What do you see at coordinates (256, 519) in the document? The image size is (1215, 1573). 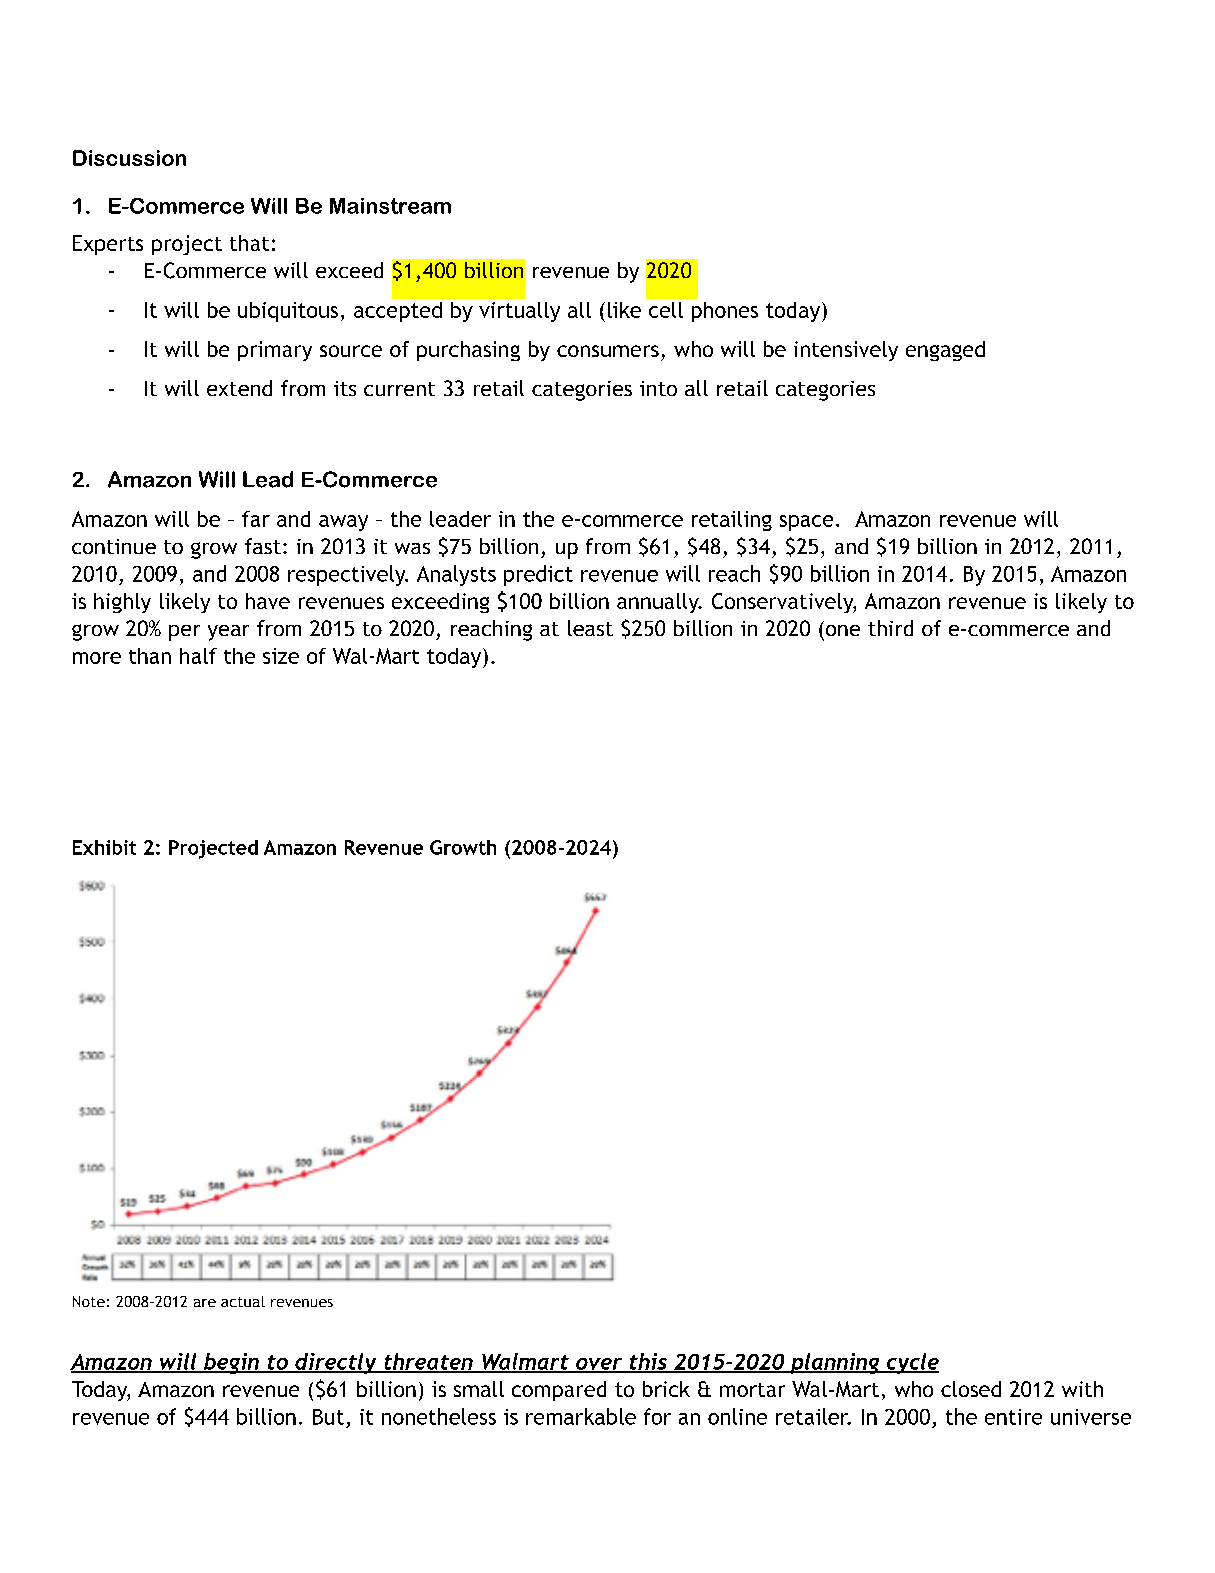 I see `far` at bounding box center [256, 519].
